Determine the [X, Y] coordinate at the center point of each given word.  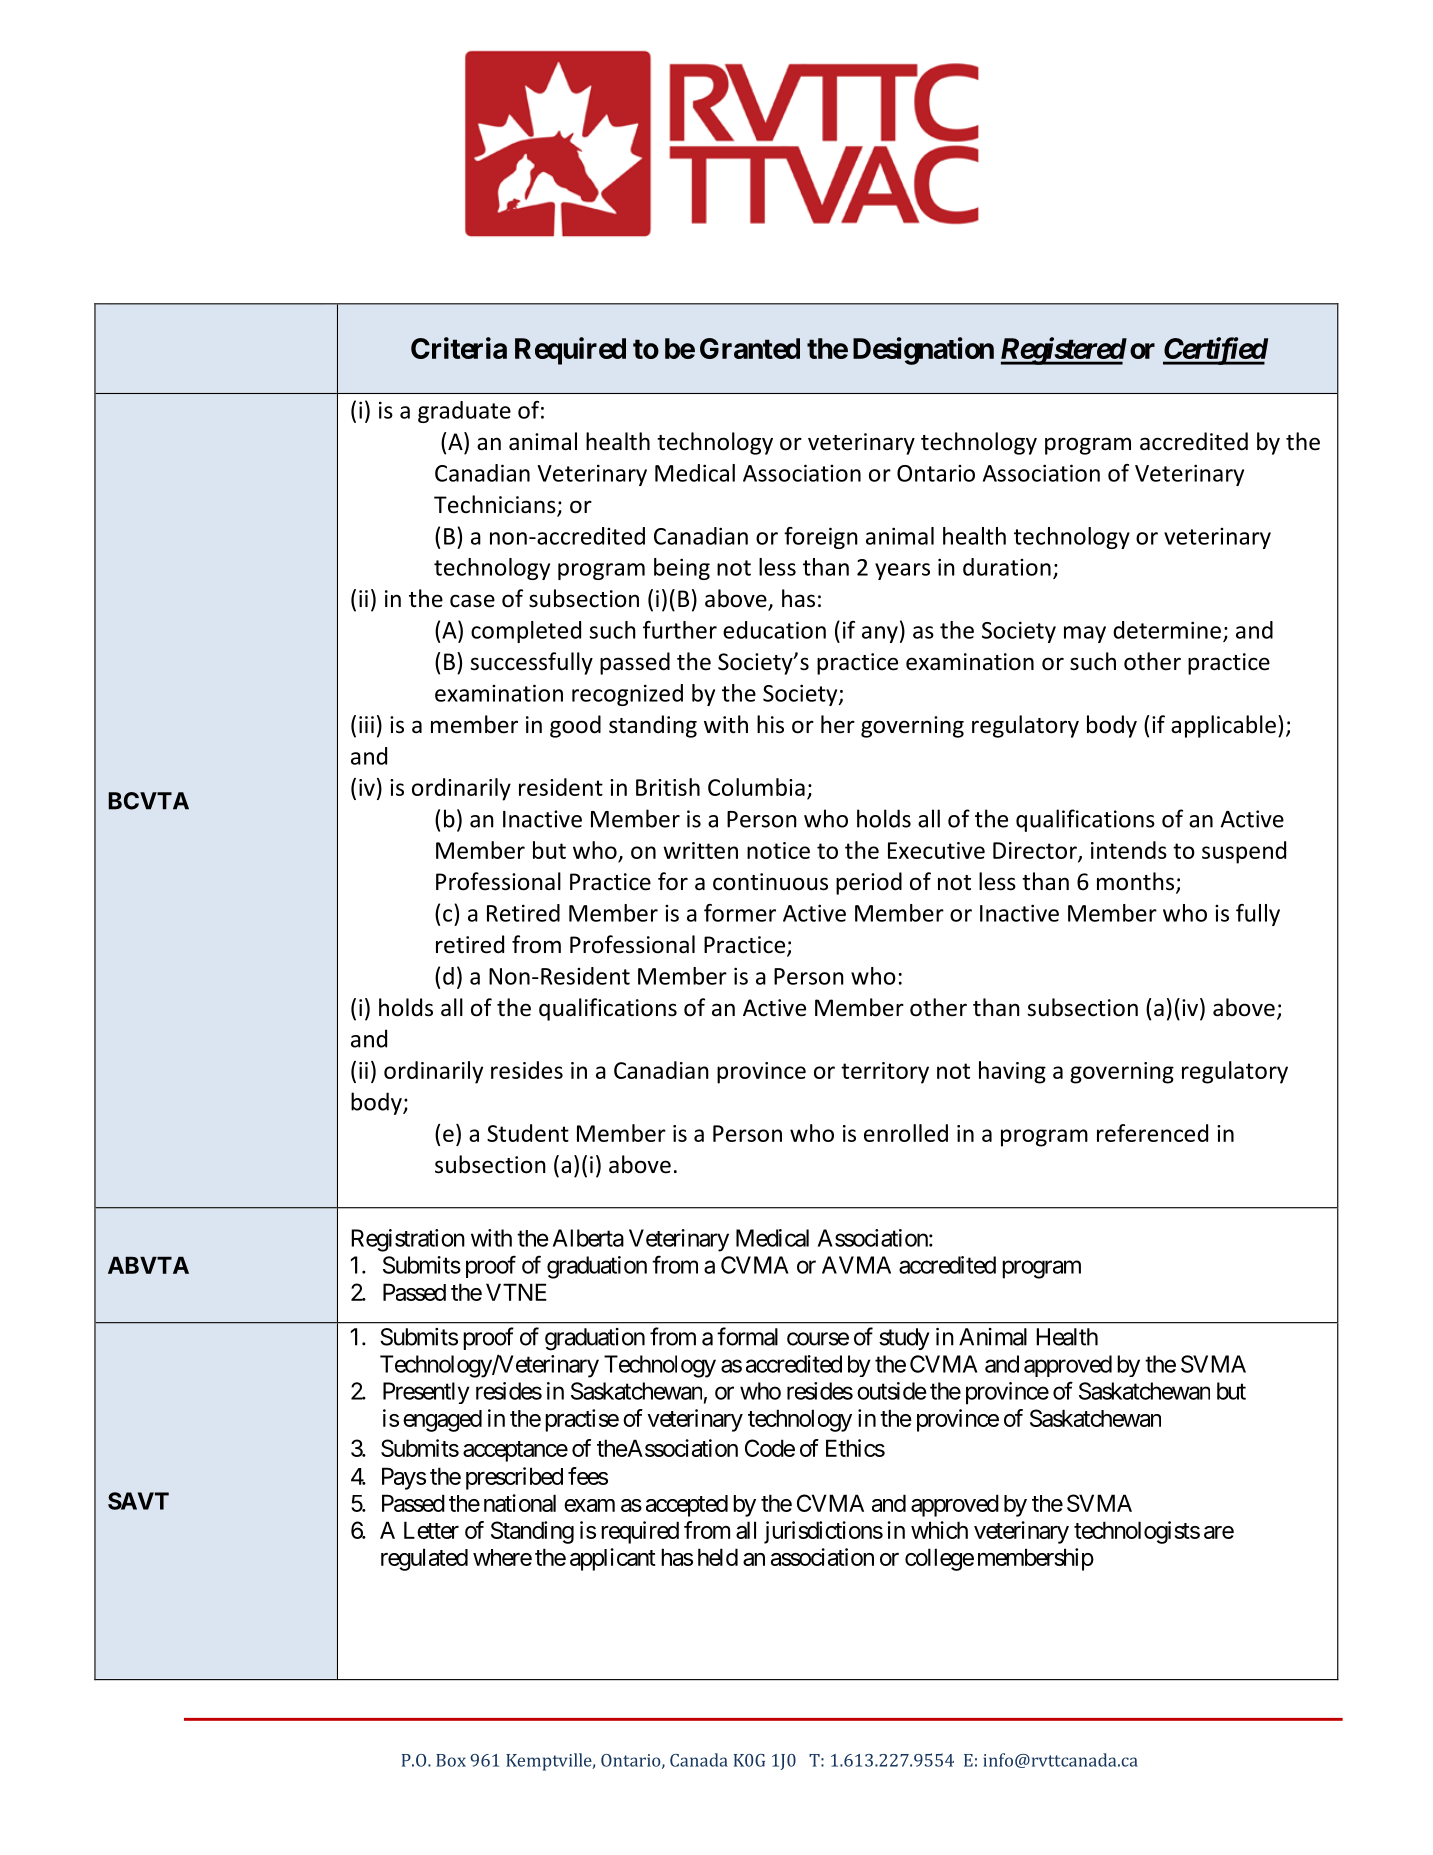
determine [1167, 630]
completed [526, 632]
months [1137, 882]
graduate [464, 412]
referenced [1152, 1133]
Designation [923, 351]
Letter [431, 1530]
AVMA [856, 1265]
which [939, 1530]
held [718, 1557]
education [774, 630]
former [740, 913]
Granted [750, 348]
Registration [408, 1240]
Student [528, 1133]
